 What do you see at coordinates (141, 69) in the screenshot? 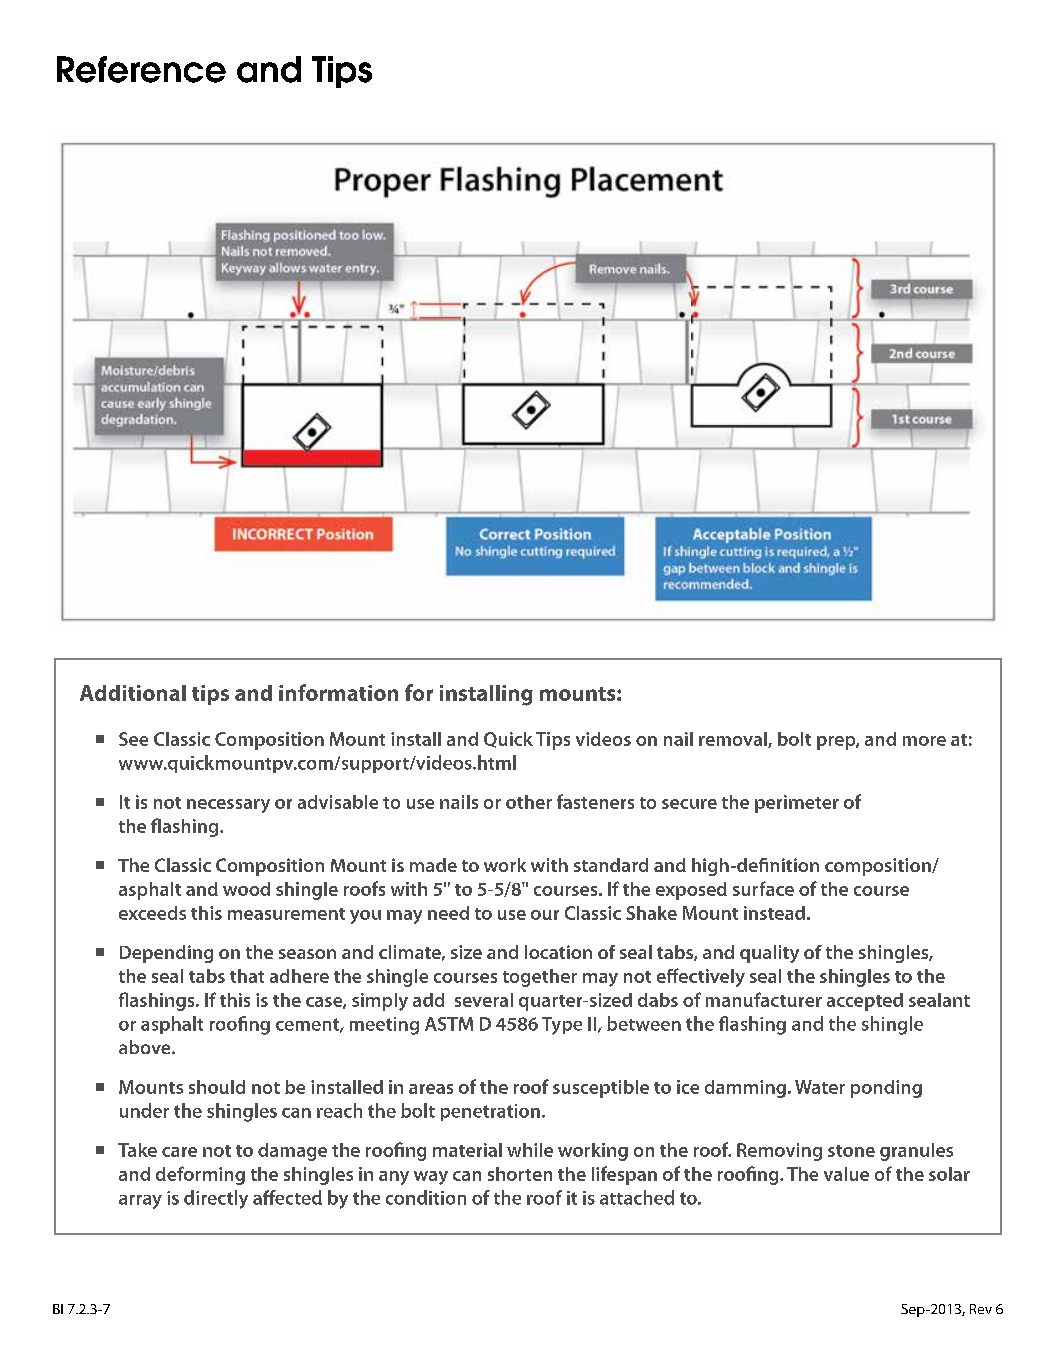
I see `Reference` at bounding box center [141, 69].
